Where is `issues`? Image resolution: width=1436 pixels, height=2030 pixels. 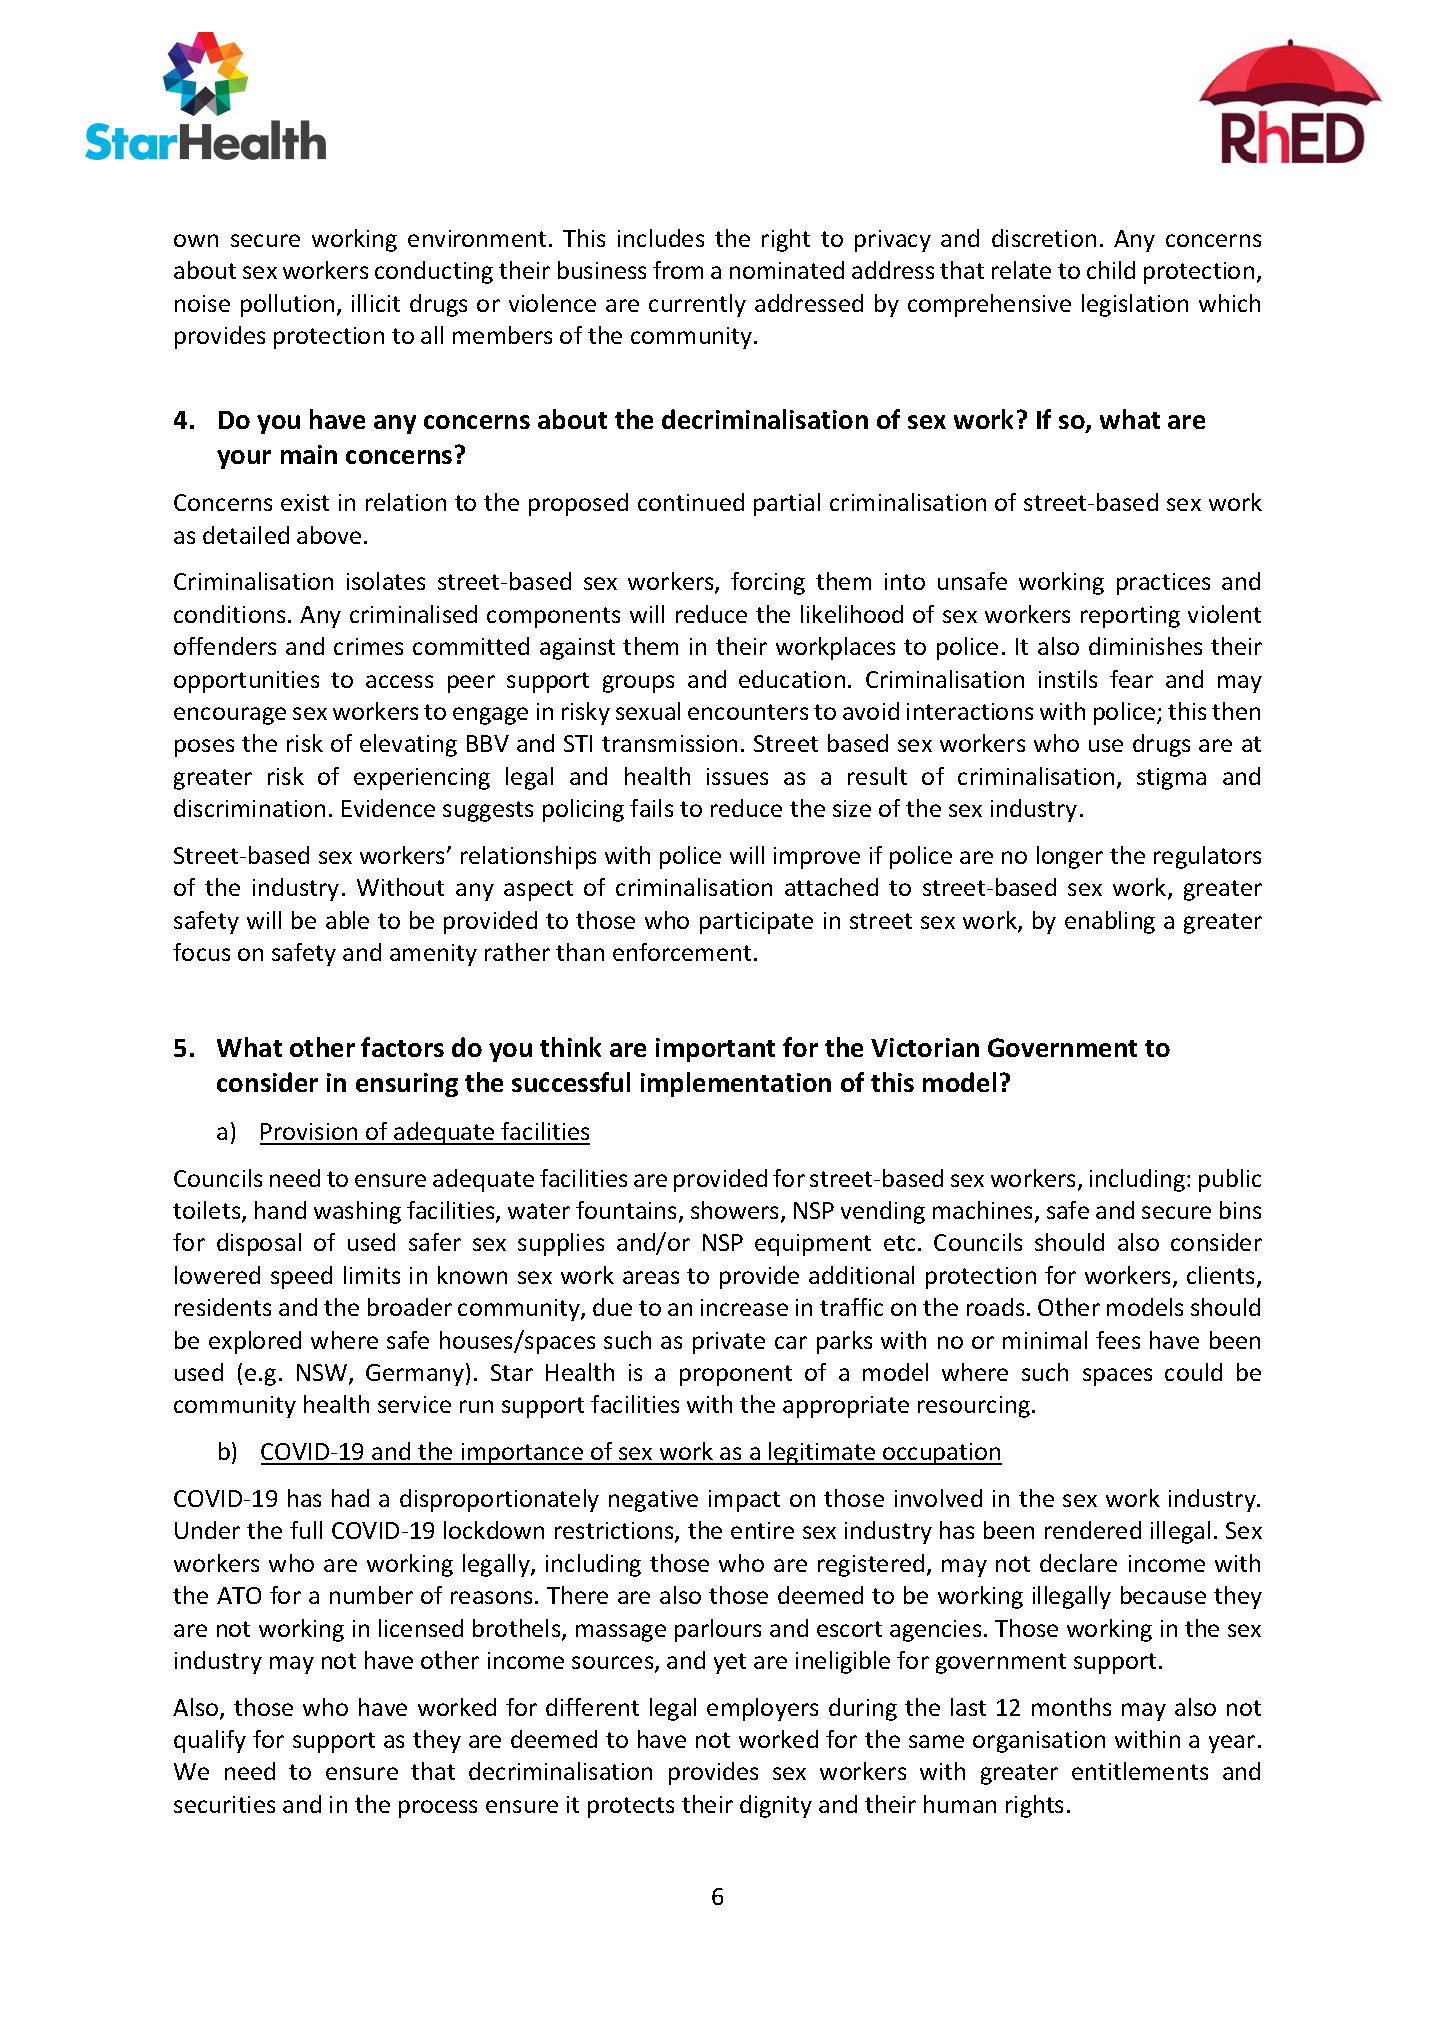
issues is located at coordinates (737, 776).
